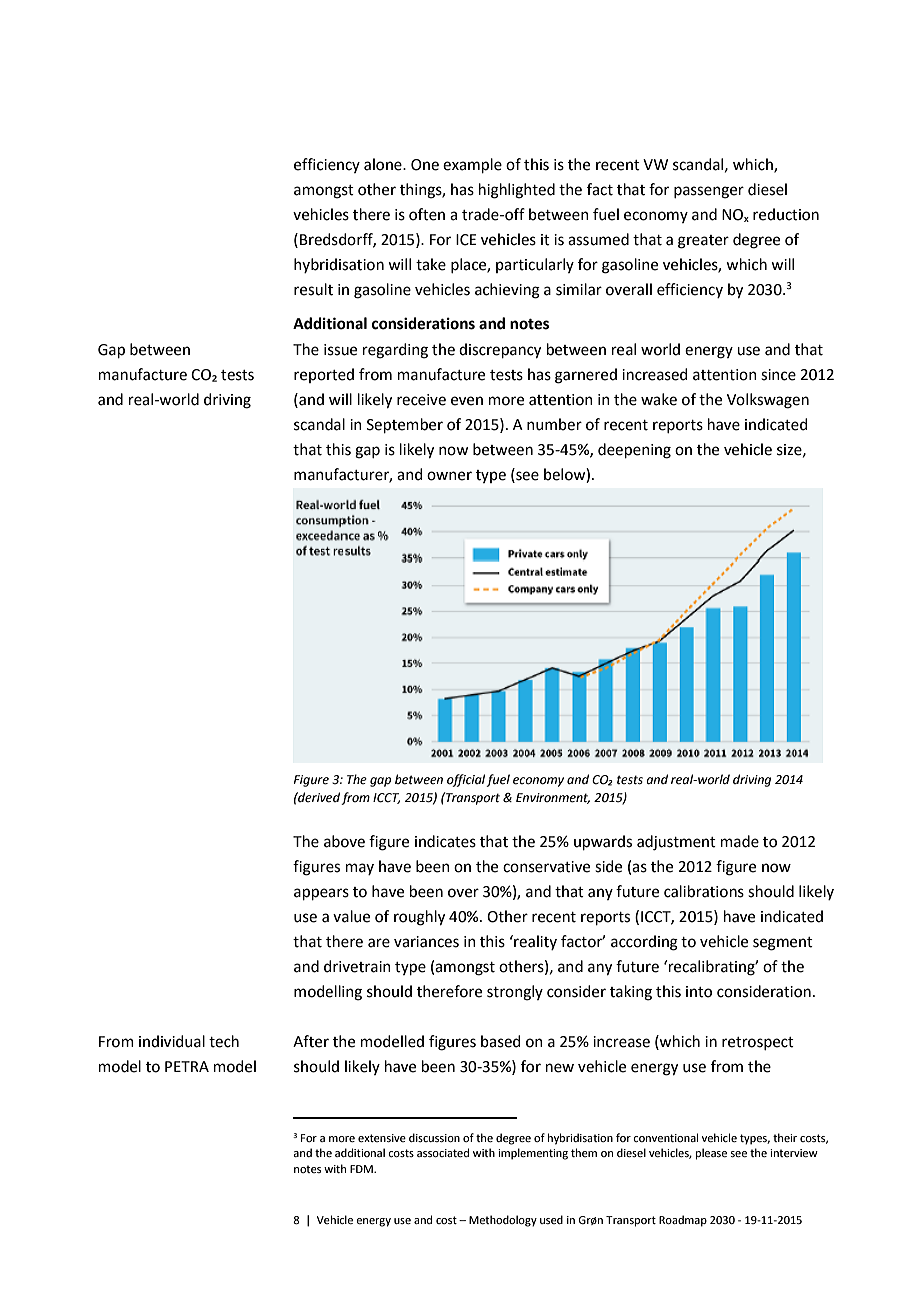  I want to click on Methodology, so click(503, 1221).
